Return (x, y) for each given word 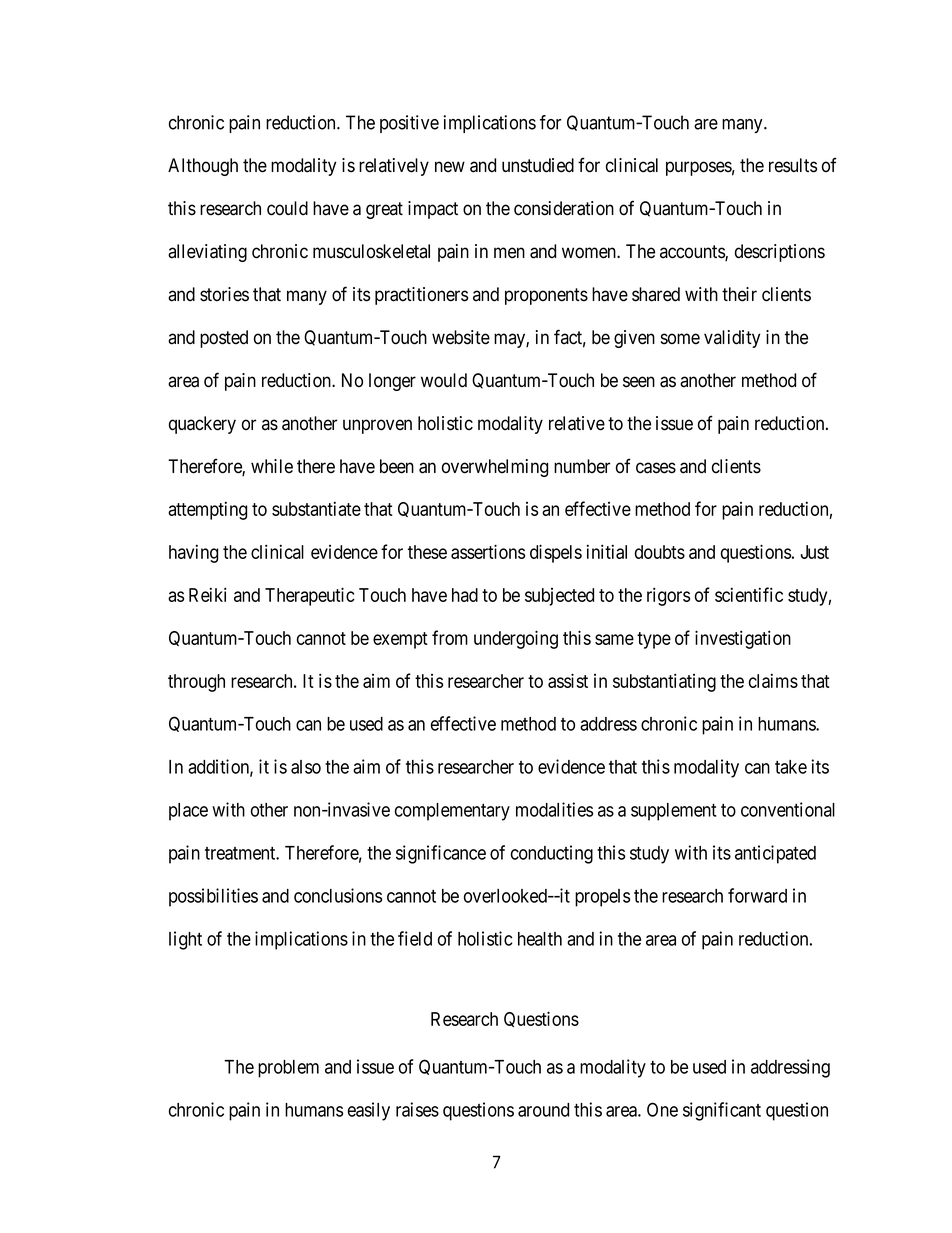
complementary (452, 812)
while (272, 466)
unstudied (538, 165)
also (306, 767)
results (793, 165)
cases (656, 468)
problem (288, 1069)
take (791, 767)
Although (203, 167)
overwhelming (495, 468)
